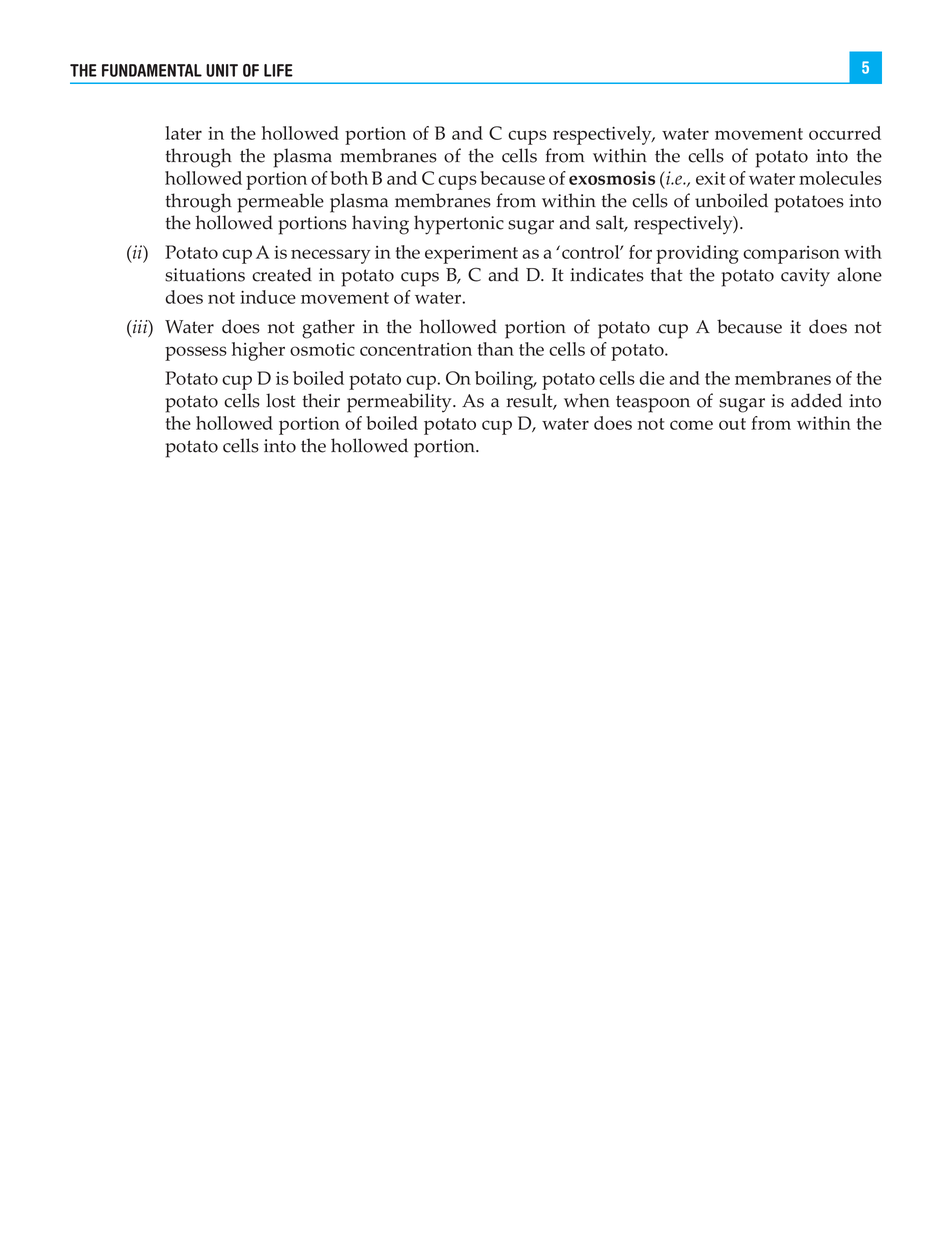 Image resolution: width=952 pixels, height=1233 pixels. I want to click on LIFE, so click(278, 70).
